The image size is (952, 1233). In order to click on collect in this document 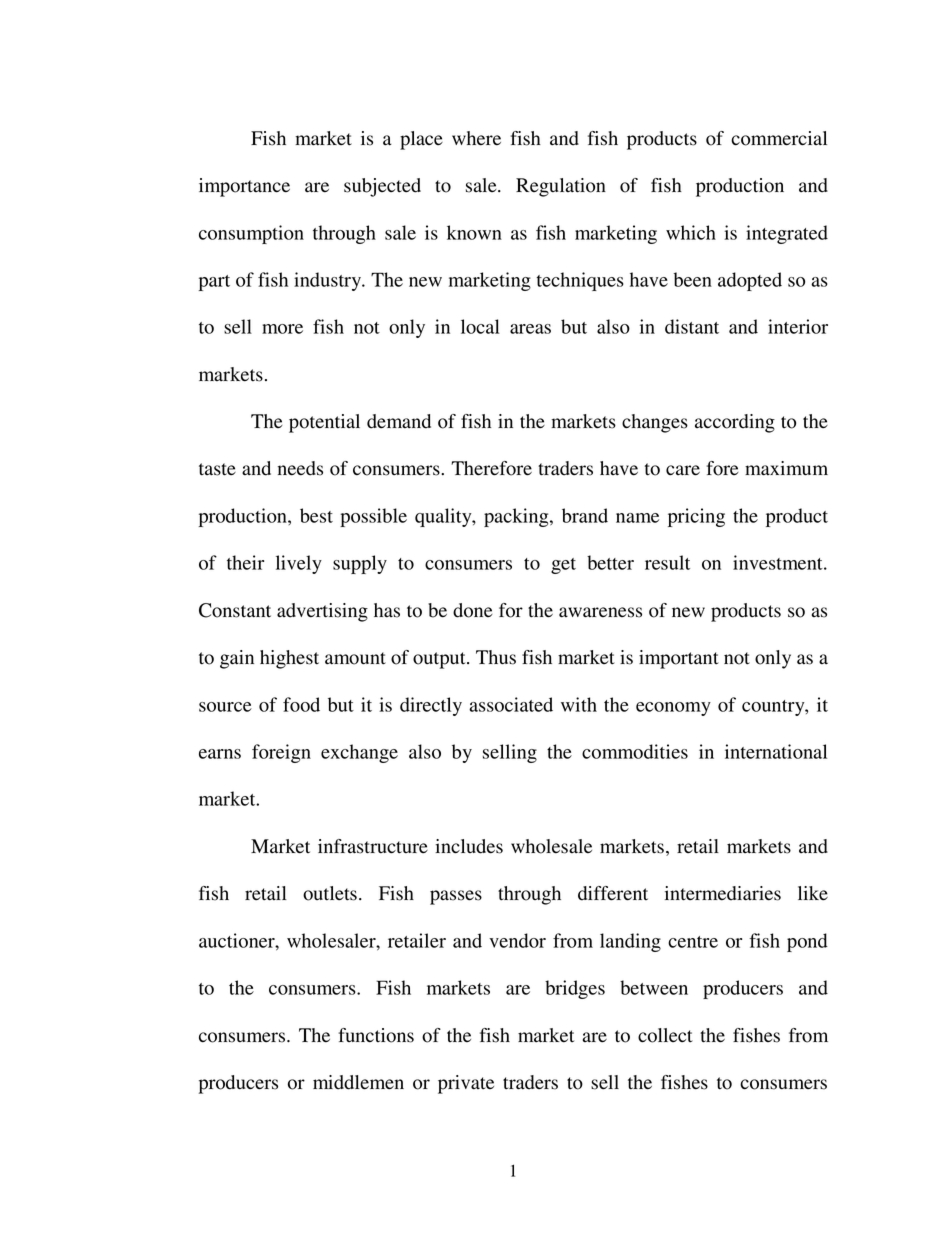, I will do `click(665, 1035)`.
